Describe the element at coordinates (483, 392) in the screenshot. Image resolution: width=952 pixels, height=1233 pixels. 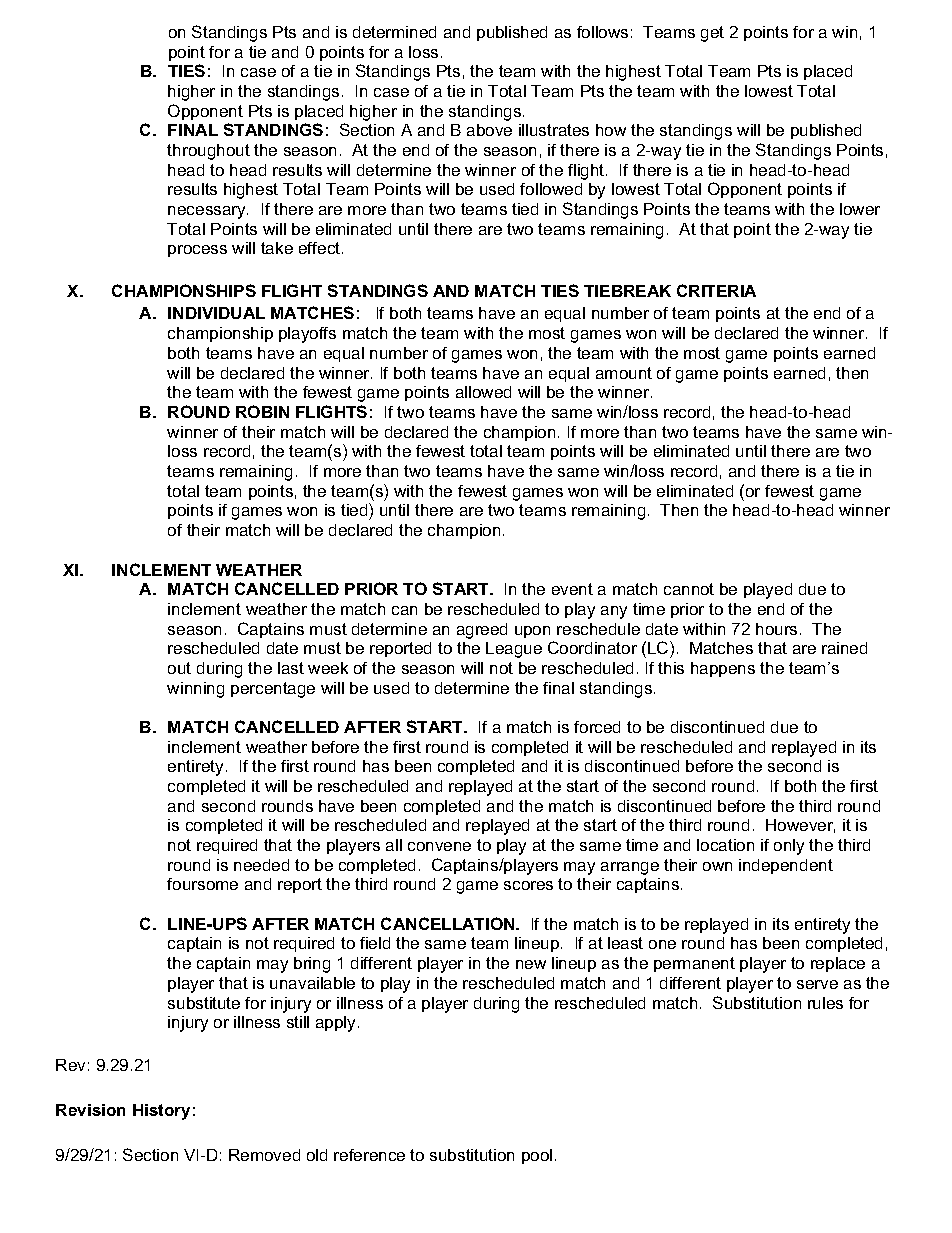
I see `allowed` at that location.
